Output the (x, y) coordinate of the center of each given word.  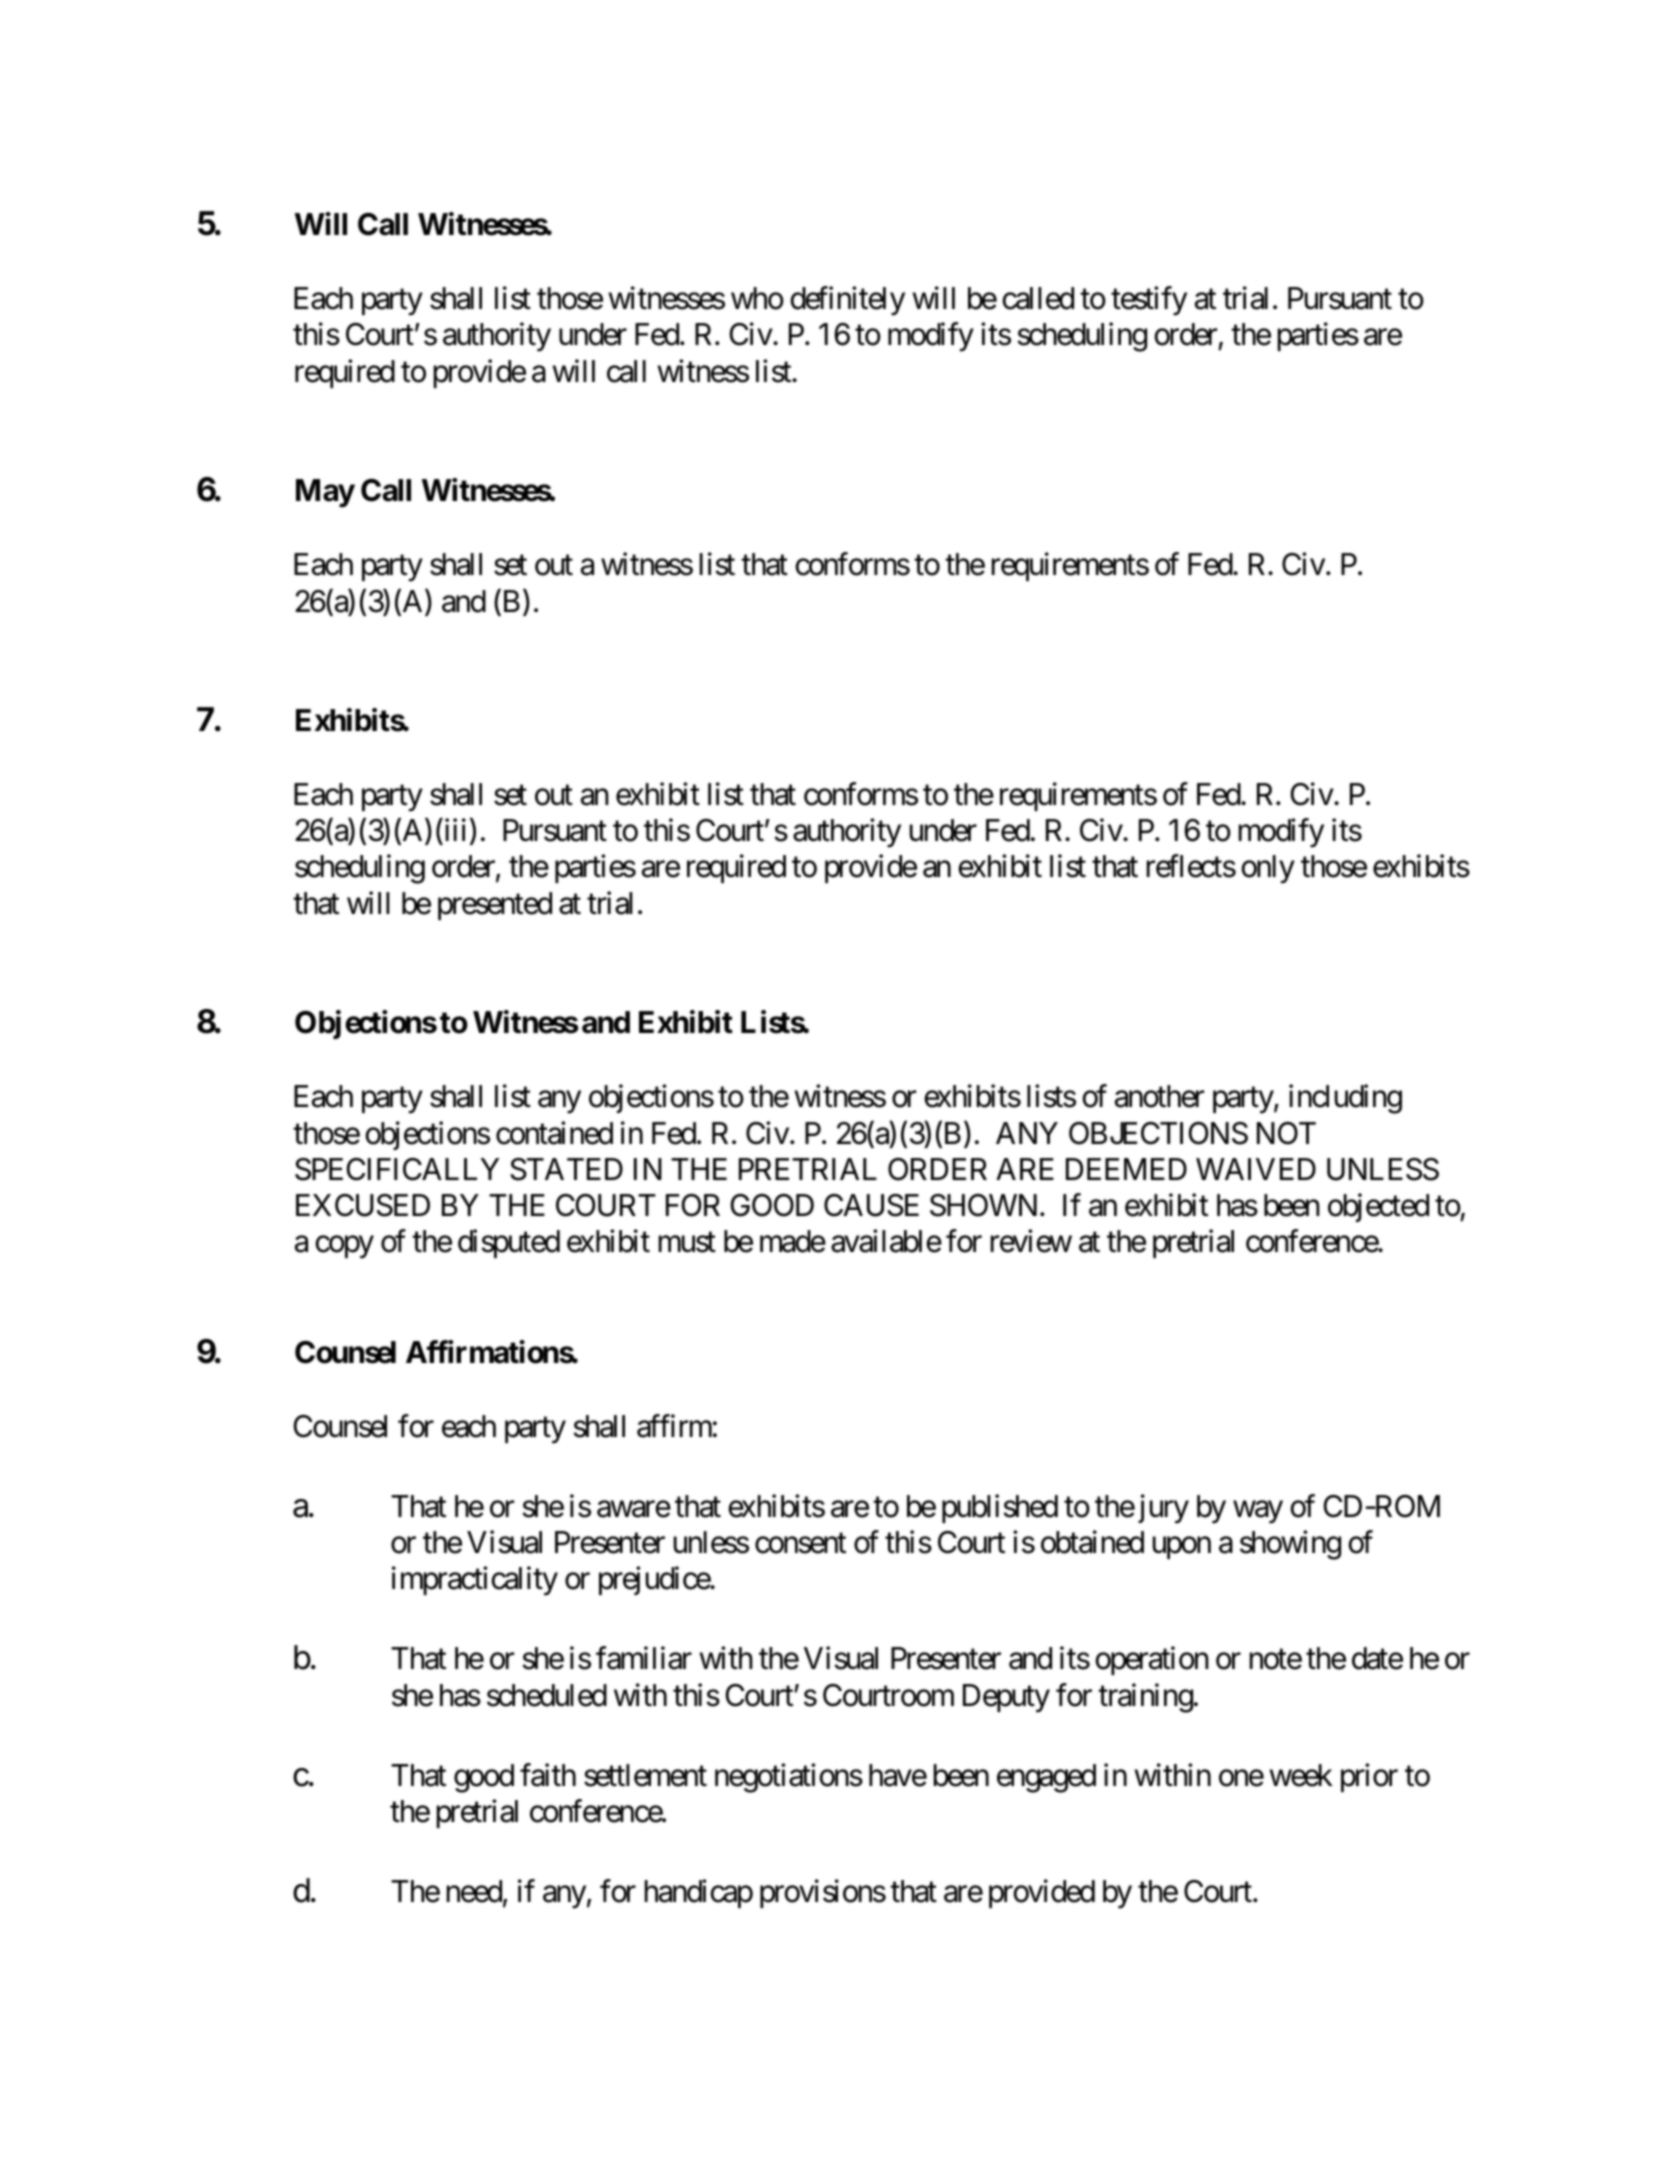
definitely (847, 301)
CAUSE (871, 1205)
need (474, 1891)
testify (1149, 301)
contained (554, 1133)
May (325, 493)
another (1159, 1096)
